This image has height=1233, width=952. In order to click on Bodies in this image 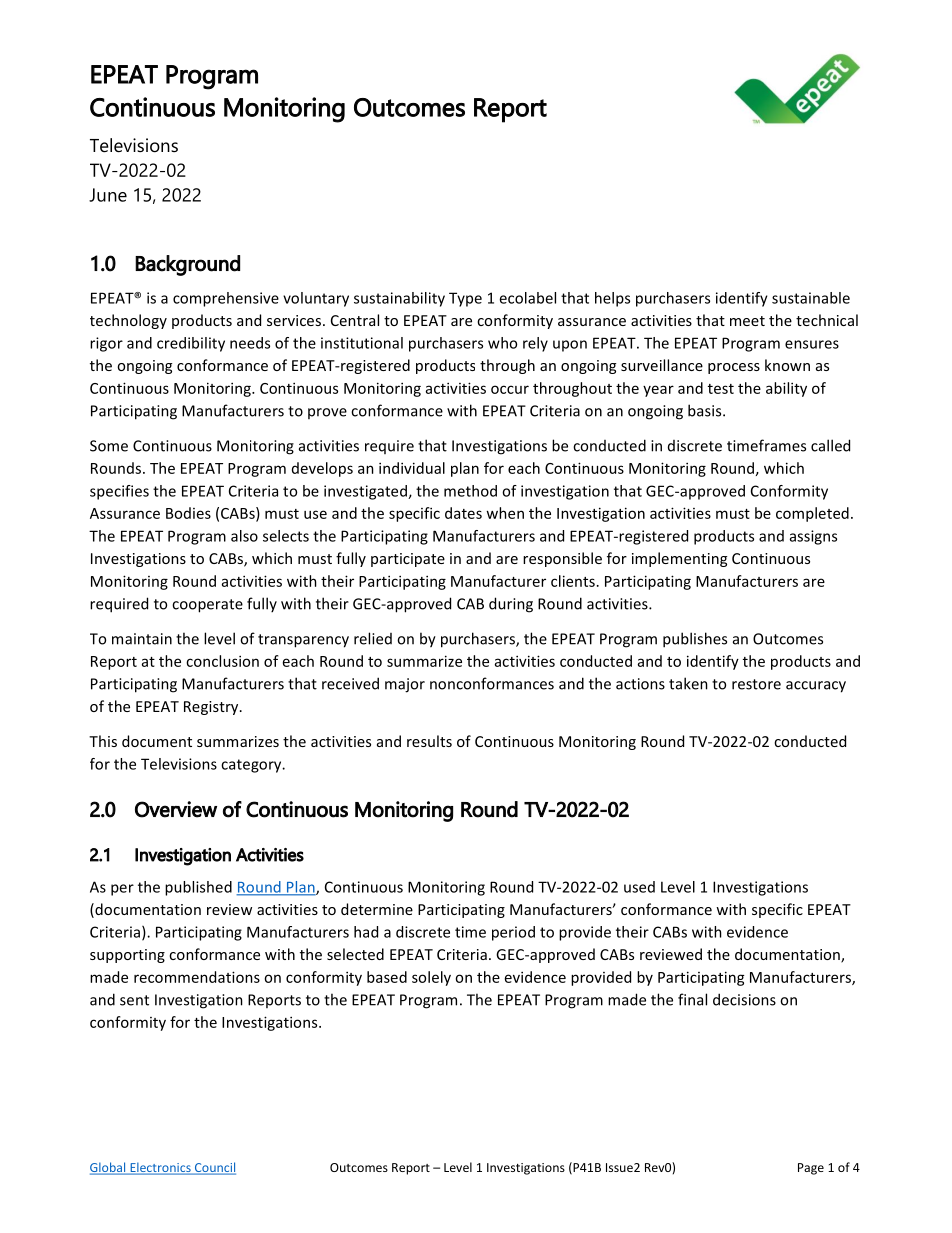, I will do `click(188, 513)`.
